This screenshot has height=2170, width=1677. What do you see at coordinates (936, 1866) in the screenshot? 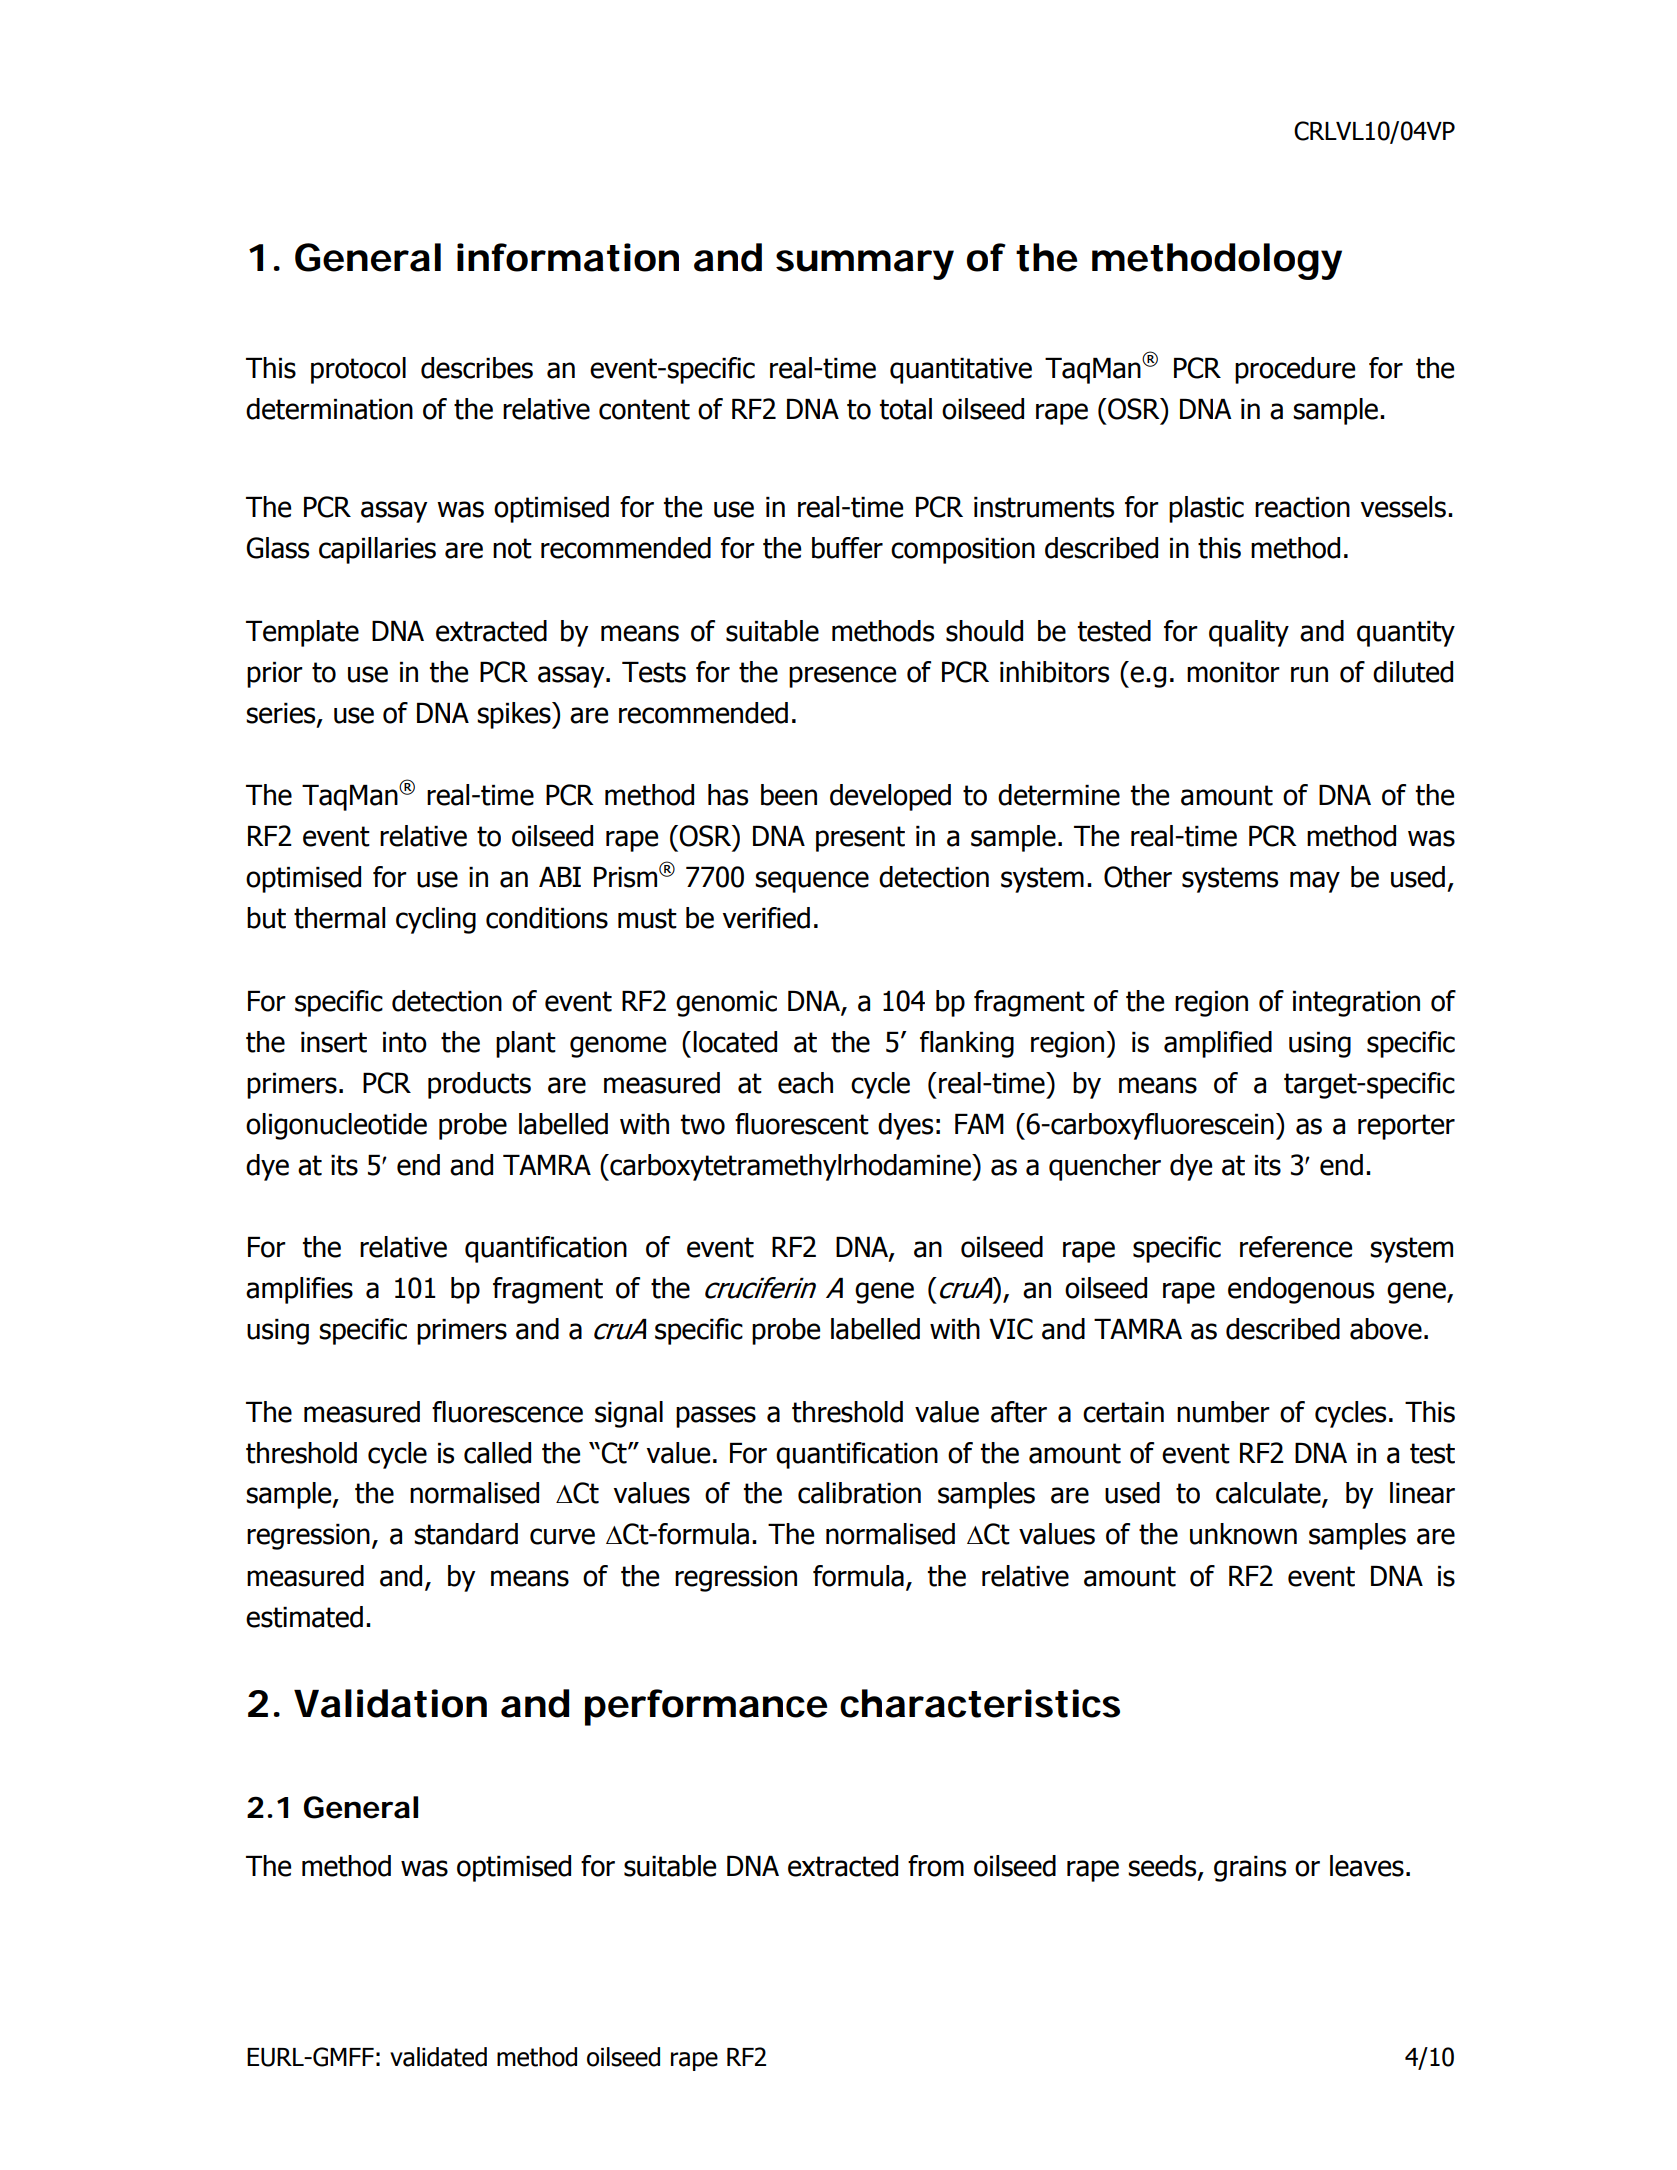
I see `from` at bounding box center [936, 1866].
